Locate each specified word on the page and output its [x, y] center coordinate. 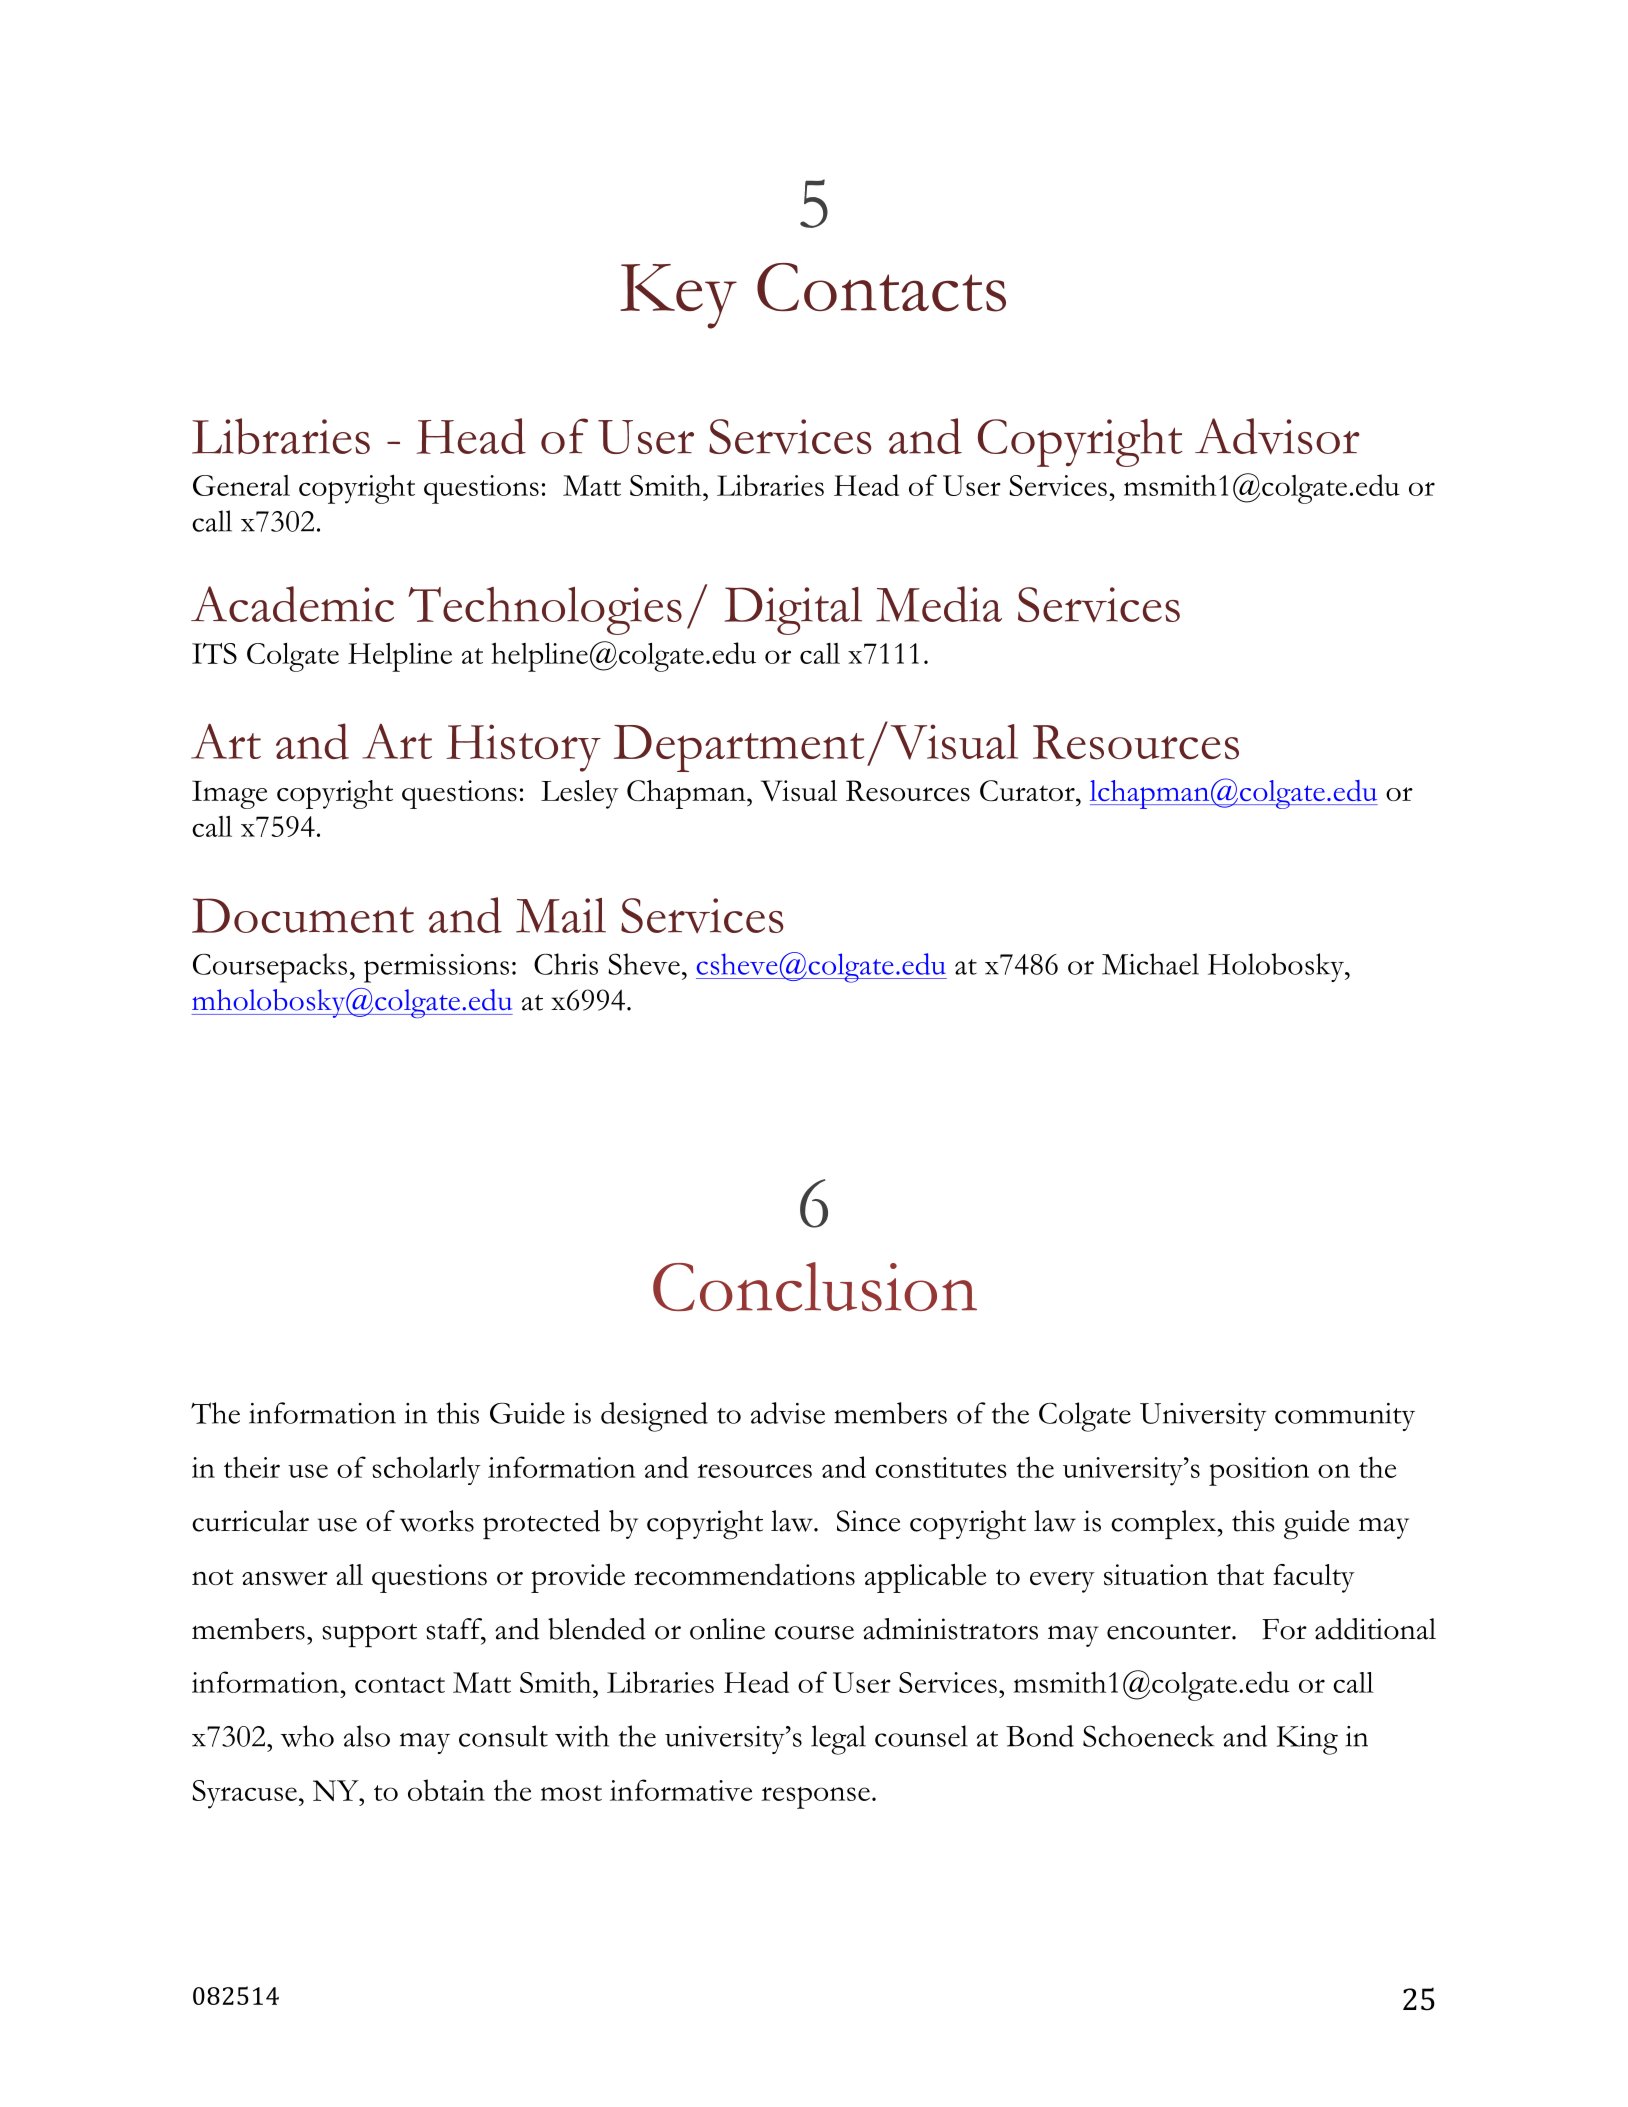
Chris [566, 964]
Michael [1150, 964]
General [241, 485]
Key [678, 296]
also [367, 1736]
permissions [436, 968]
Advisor [1277, 436]
